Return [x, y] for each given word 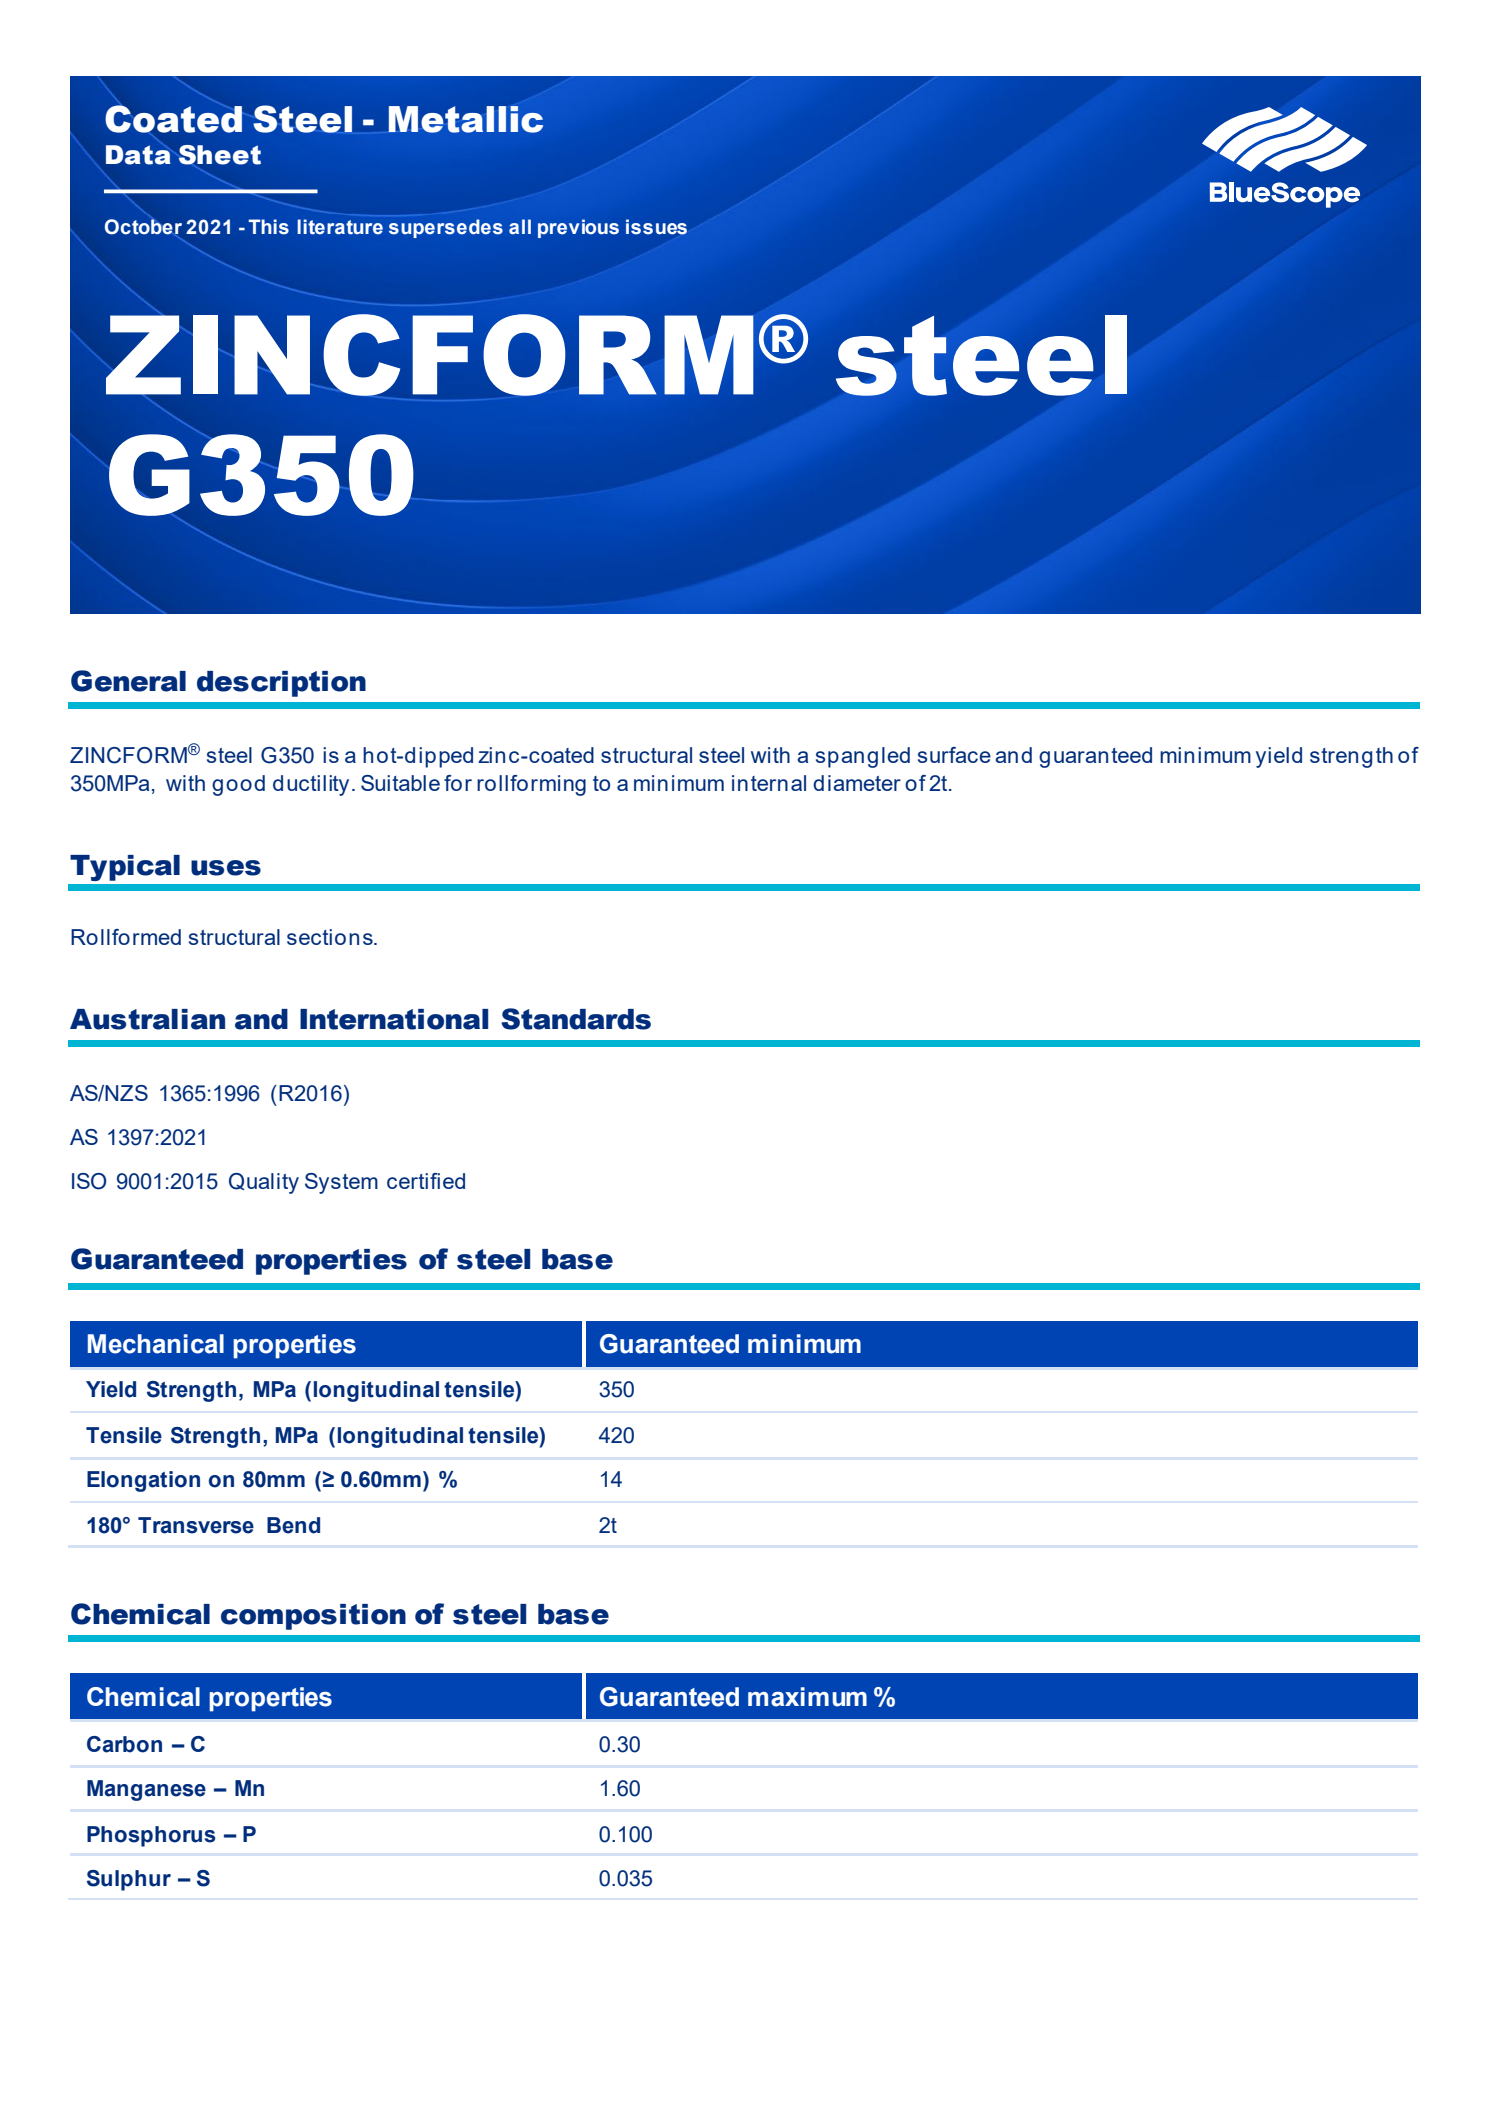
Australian [147, 1019]
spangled [863, 757]
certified [426, 1181]
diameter [857, 783]
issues [656, 227]
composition [313, 1617]
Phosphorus [151, 1836]
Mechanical [156, 1344]
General [128, 681]
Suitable [400, 783]
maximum [807, 1697]
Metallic [465, 119]
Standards [576, 1019]
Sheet [220, 156]
